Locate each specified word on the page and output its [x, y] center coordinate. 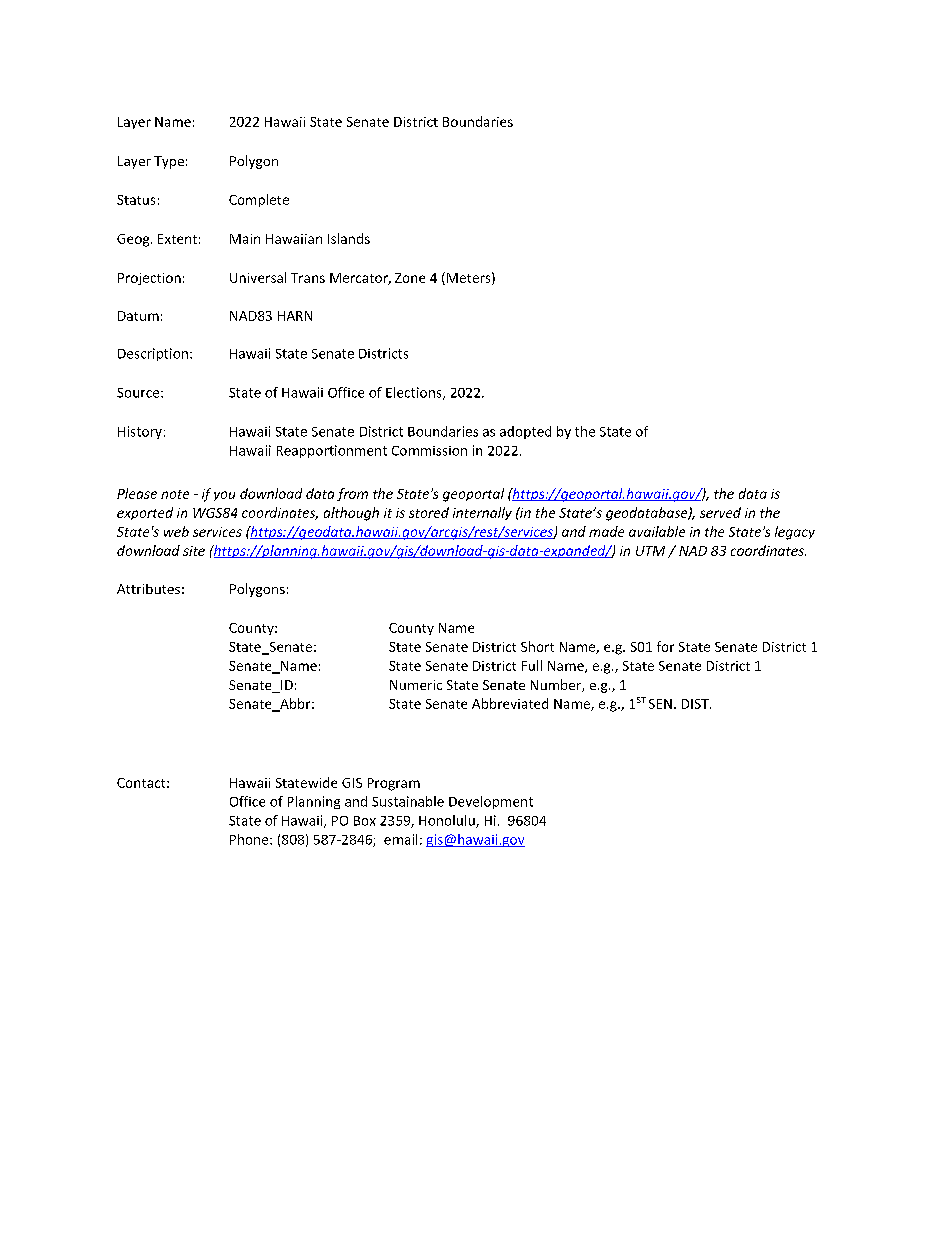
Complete [259, 200]
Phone [250, 839]
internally [482, 513]
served [720, 512]
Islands [349, 238]
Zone [410, 278]
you [224, 496]
